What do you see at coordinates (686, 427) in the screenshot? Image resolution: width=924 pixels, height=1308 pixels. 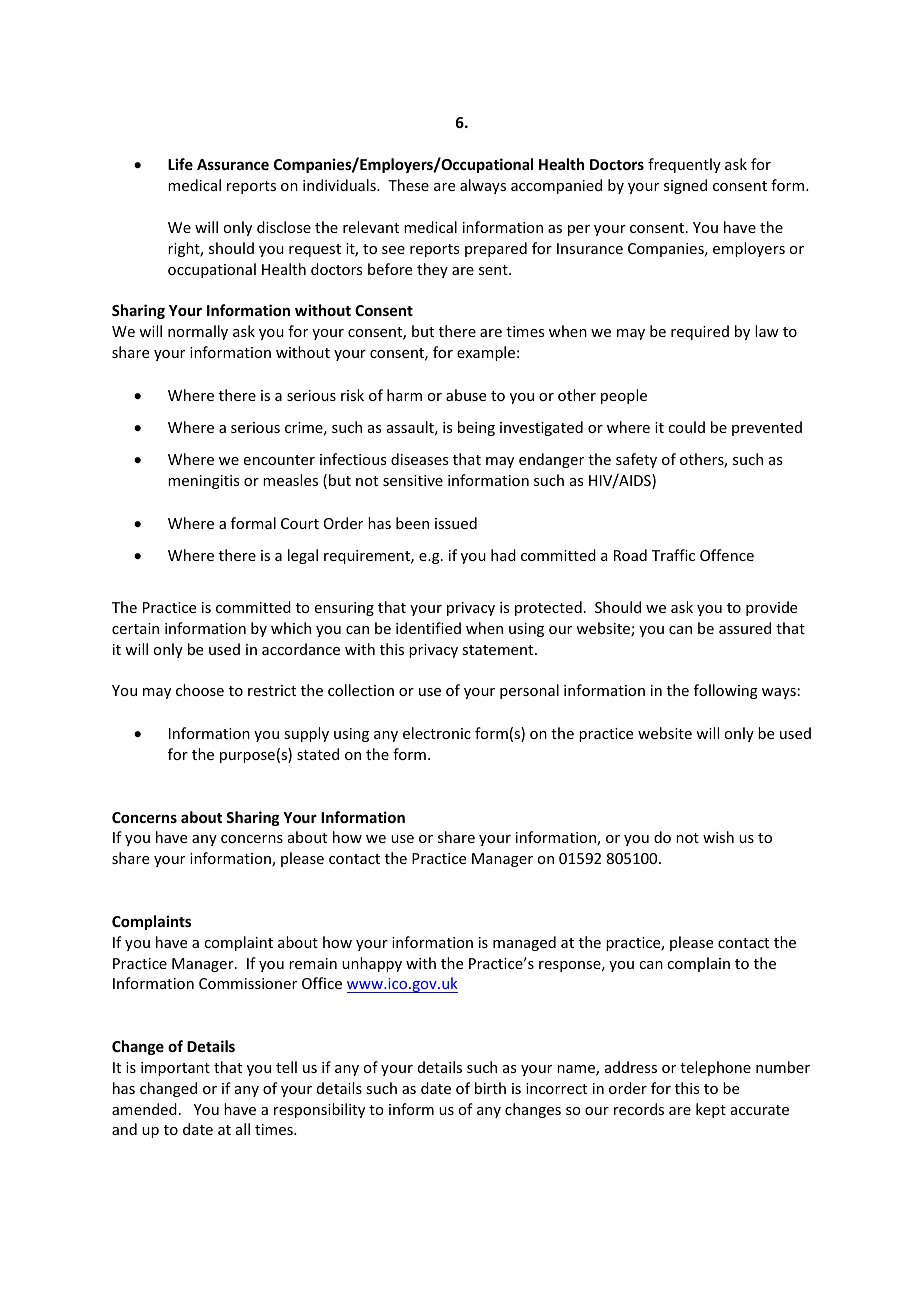 I see `could` at bounding box center [686, 427].
